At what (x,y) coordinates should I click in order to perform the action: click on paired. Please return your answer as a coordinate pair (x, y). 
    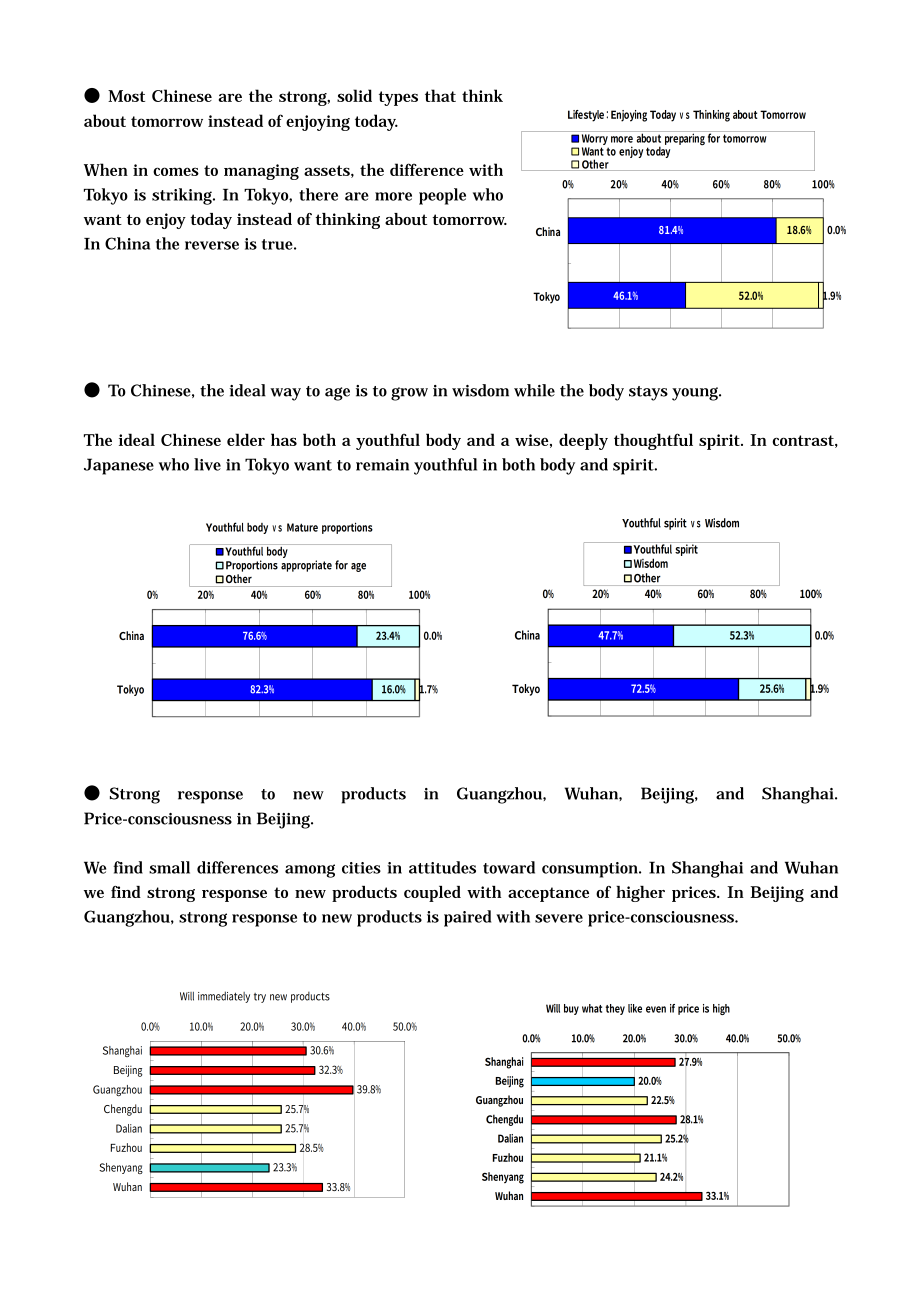
    Looking at the image, I should click on (467, 918).
